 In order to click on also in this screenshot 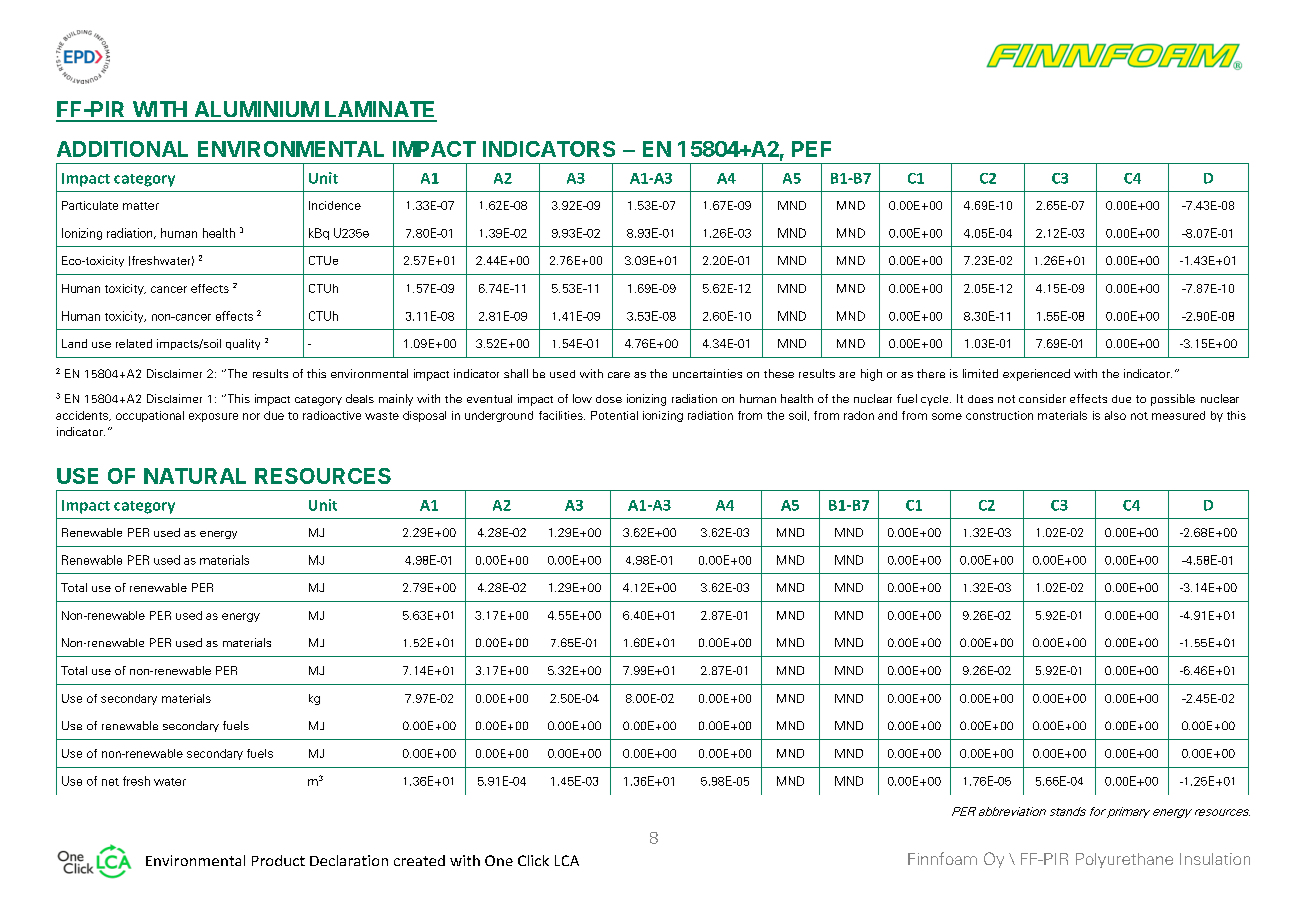, I will do `click(1115, 415)`.
